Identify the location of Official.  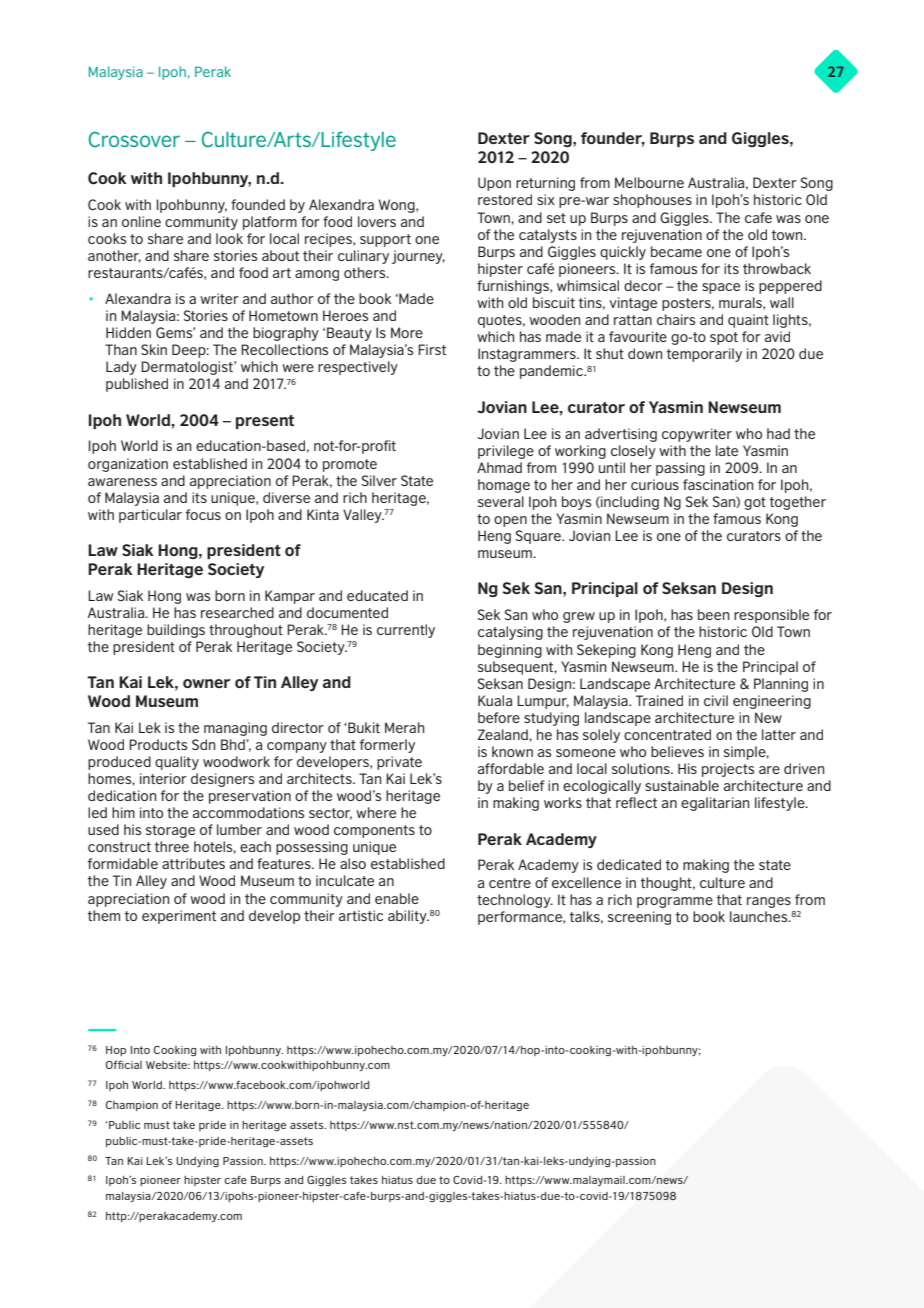
(124, 1064).
